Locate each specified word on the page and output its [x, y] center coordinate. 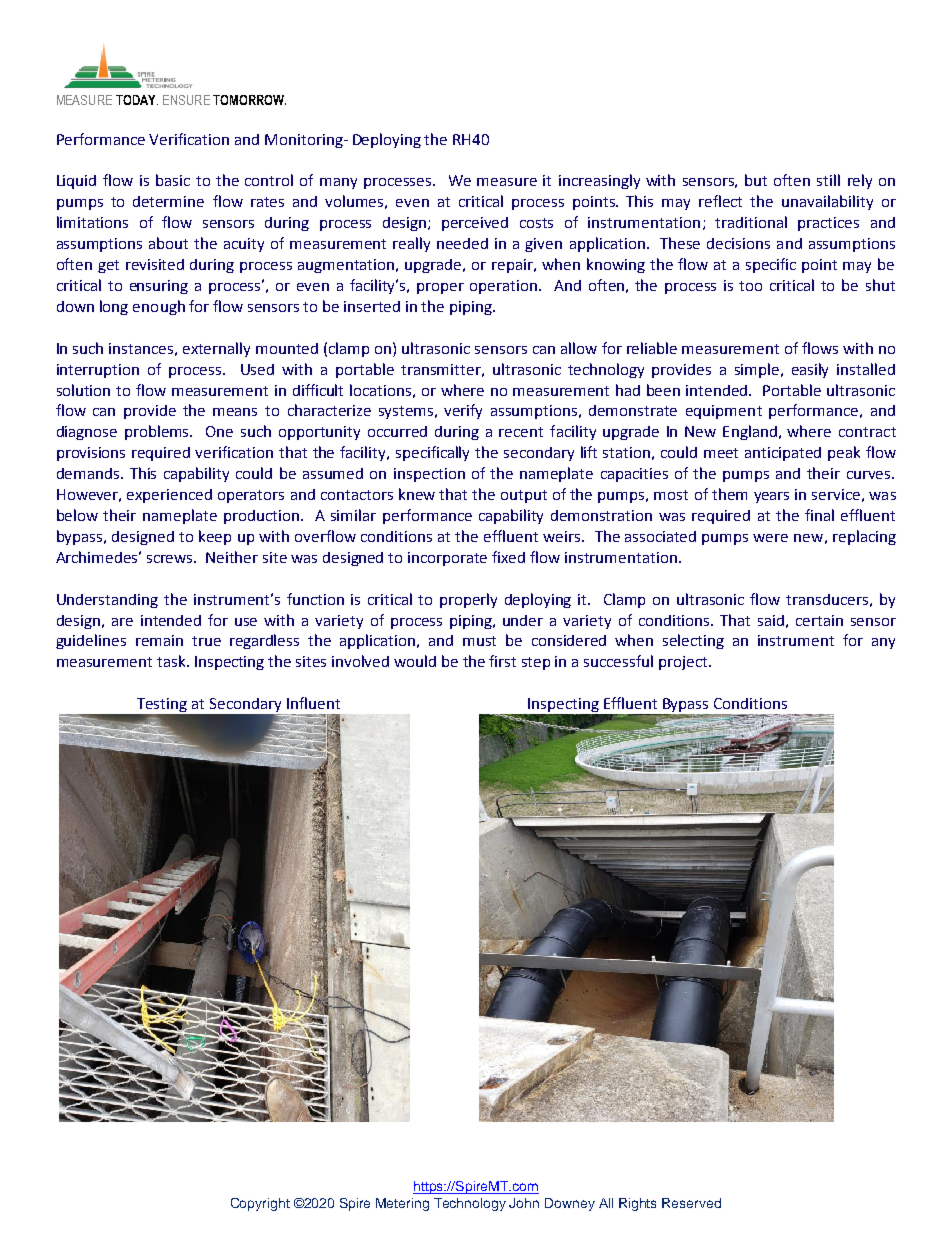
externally [216, 349]
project [684, 663]
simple [758, 370]
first [502, 661]
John [524, 1203]
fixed [508, 557]
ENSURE [186, 100]
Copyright [260, 1204]
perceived [475, 224]
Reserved [691, 1203]
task [172, 661]
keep [215, 537]
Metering [402, 1204]
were [770, 538]
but [756, 180]
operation [505, 287]
